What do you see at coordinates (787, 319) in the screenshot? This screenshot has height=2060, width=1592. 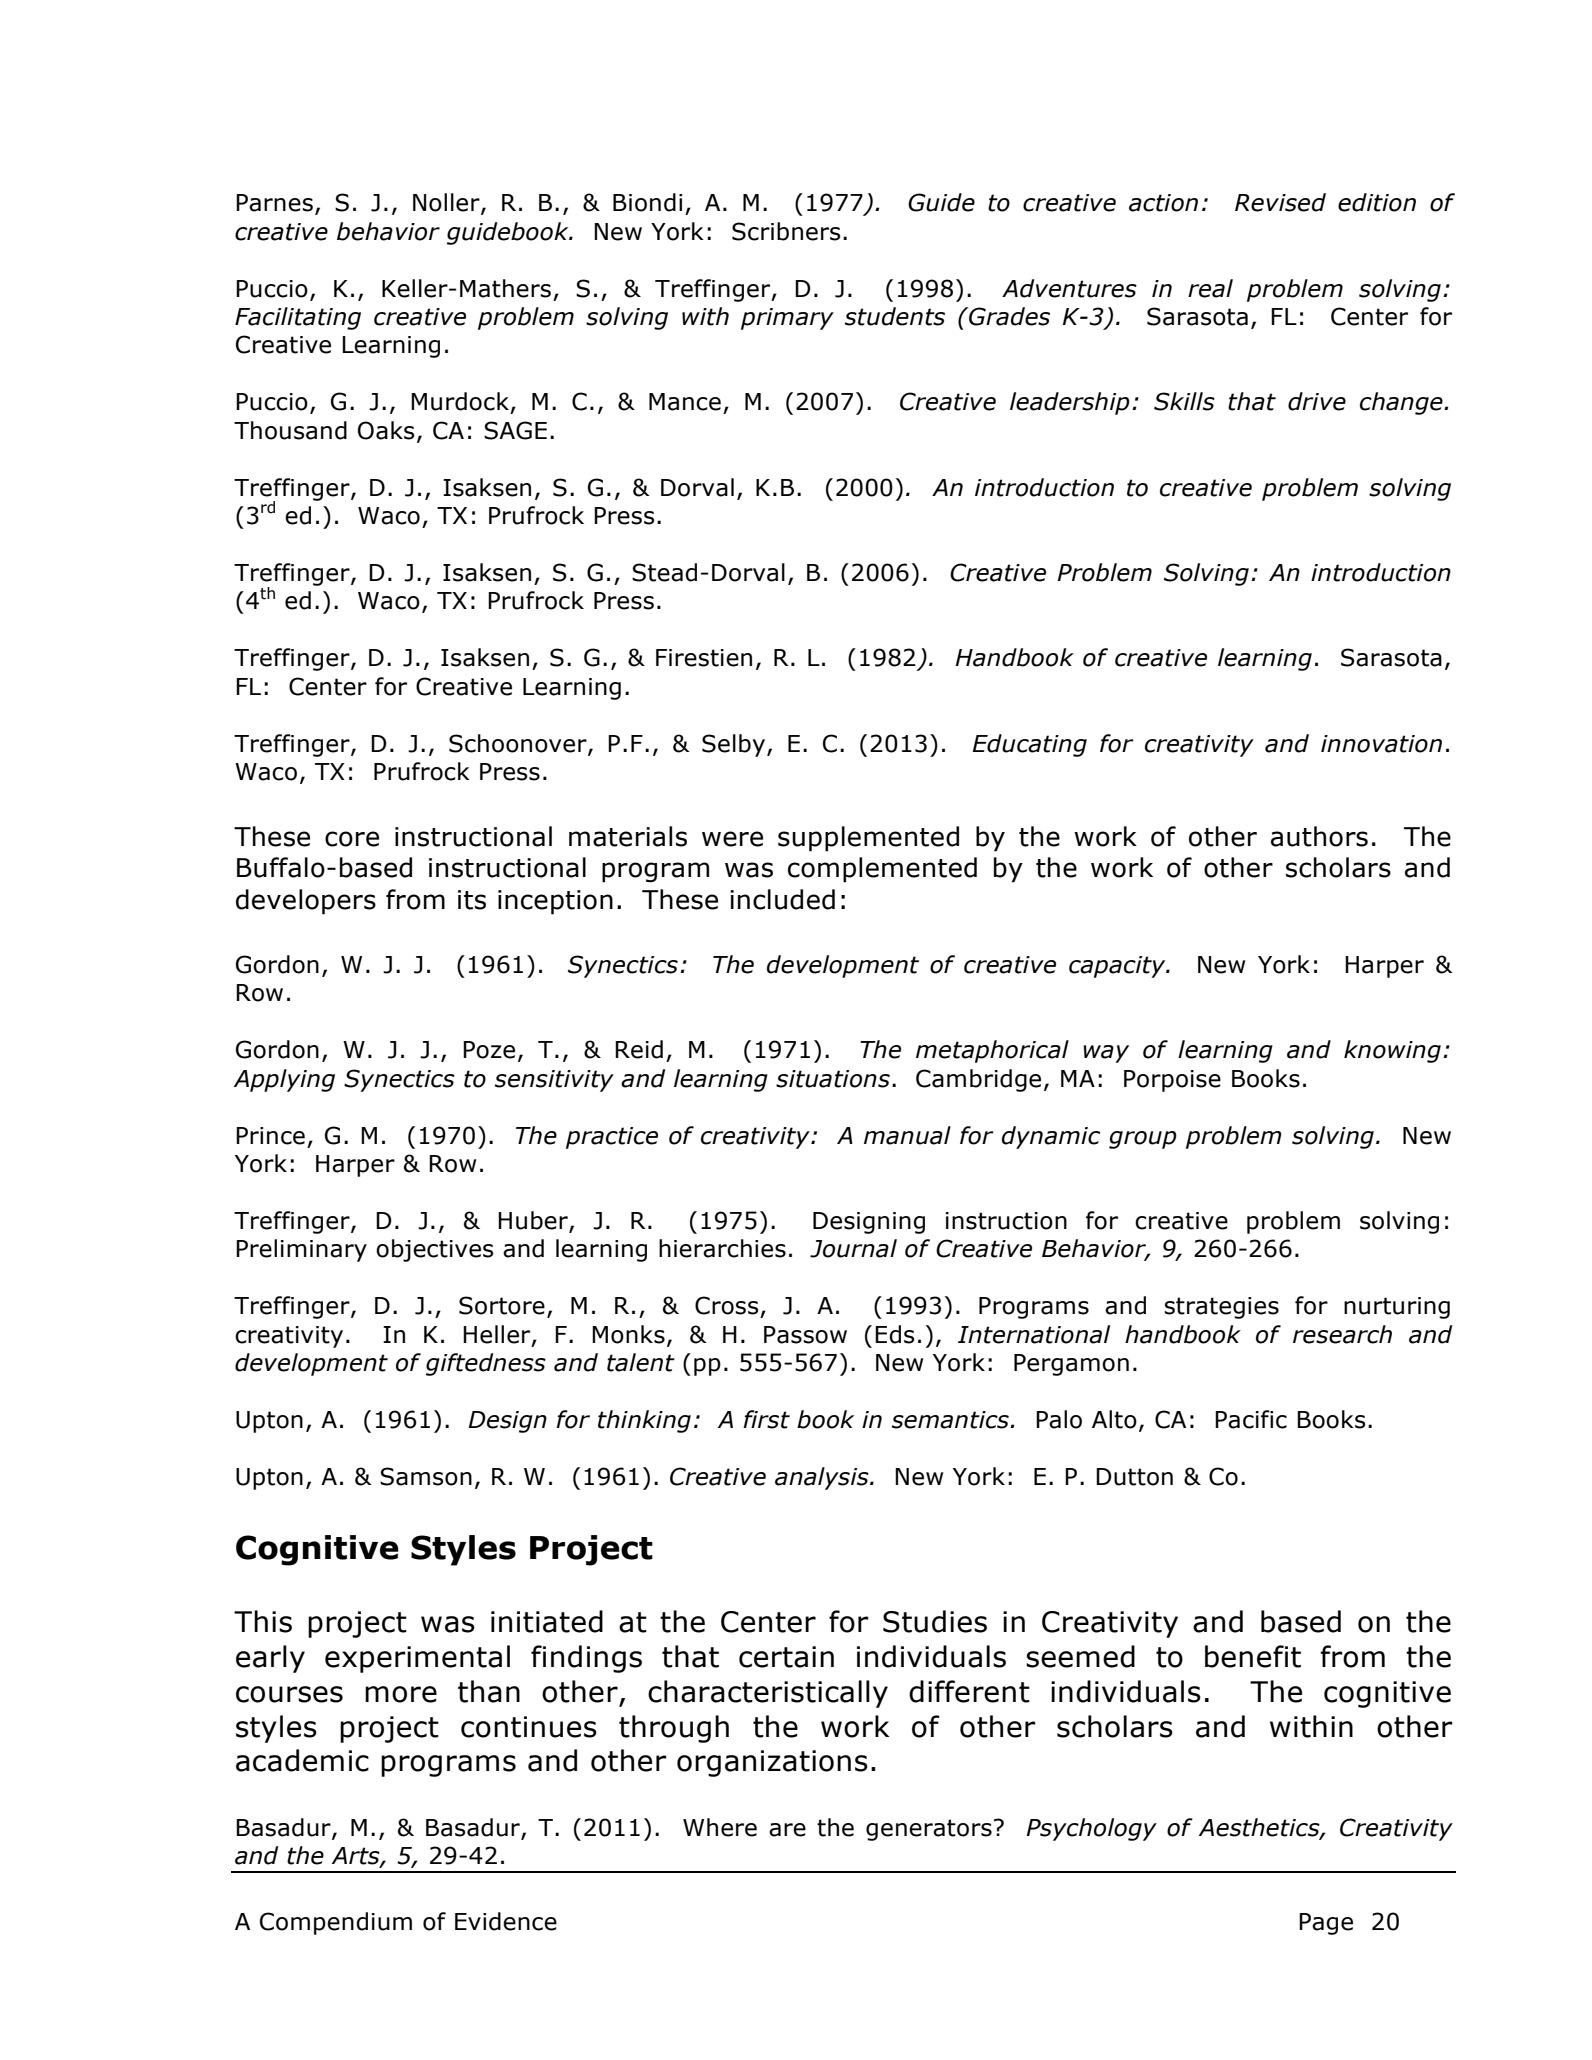 I see `primary` at bounding box center [787, 319].
